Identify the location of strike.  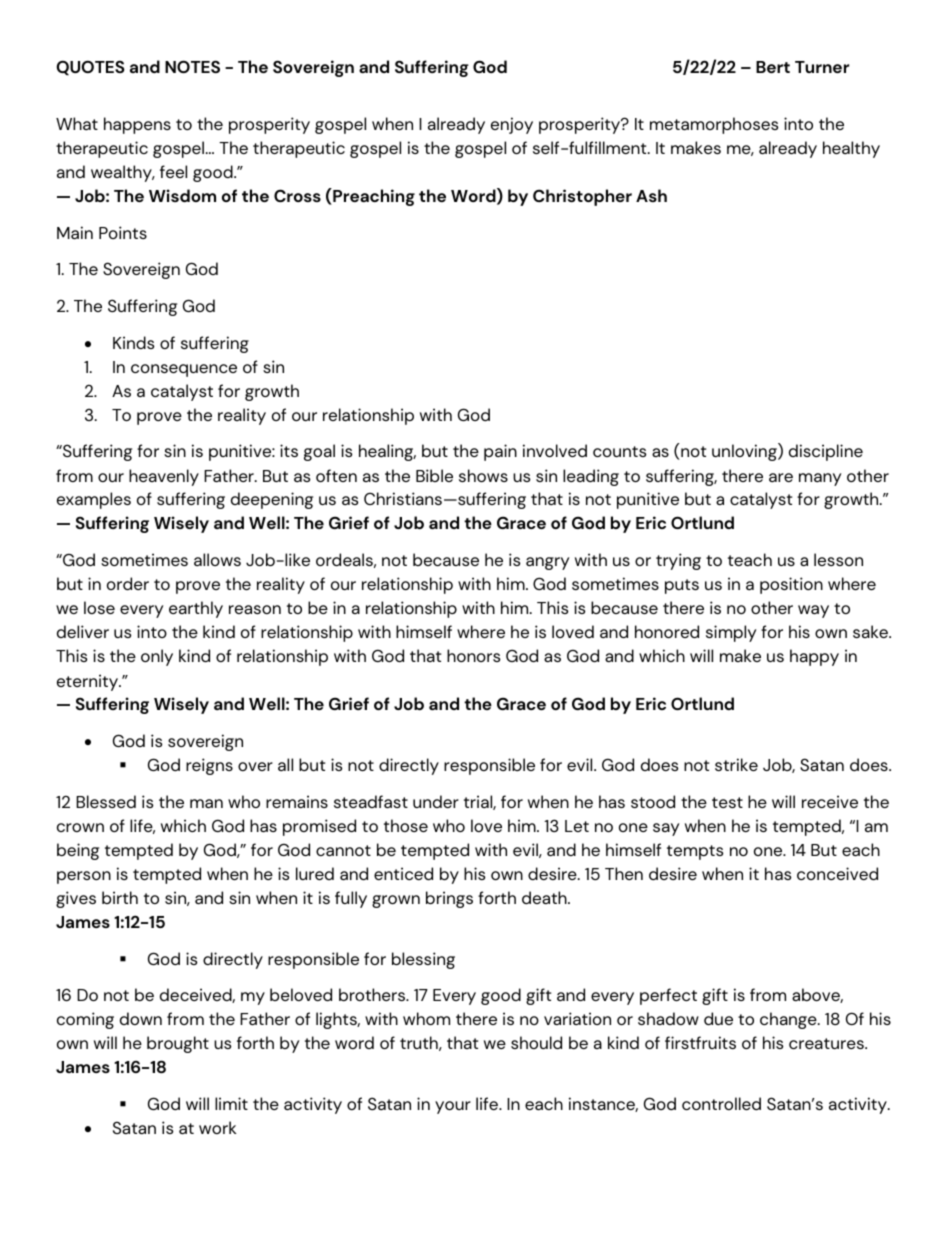
(736, 764).
